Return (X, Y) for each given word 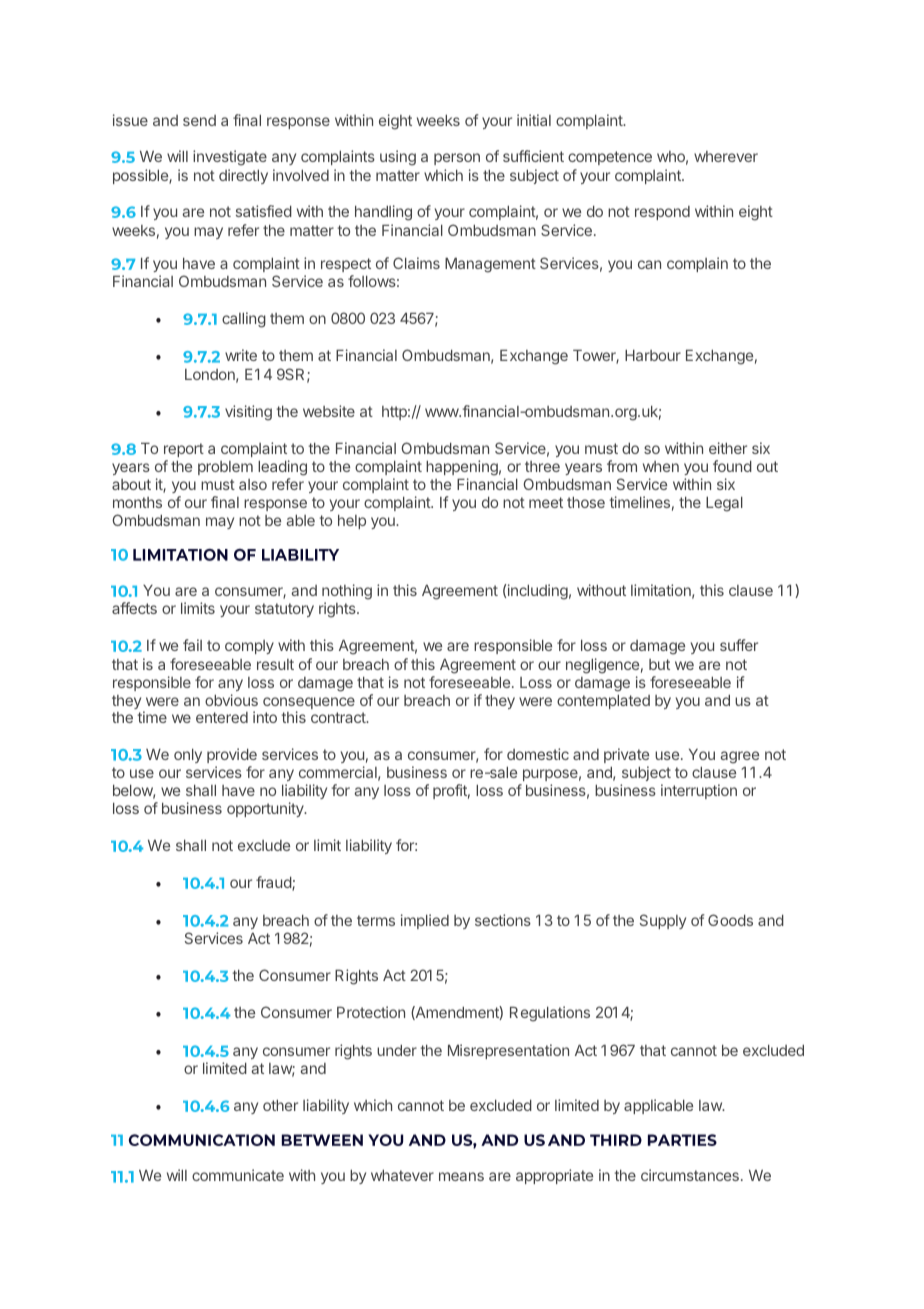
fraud (274, 883)
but (659, 664)
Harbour (653, 355)
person (457, 159)
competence (610, 158)
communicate (238, 1175)
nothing (347, 592)
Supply (663, 921)
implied (425, 921)
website (329, 411)
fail (192, 645)
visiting (248, 413)
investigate (230, 158)
